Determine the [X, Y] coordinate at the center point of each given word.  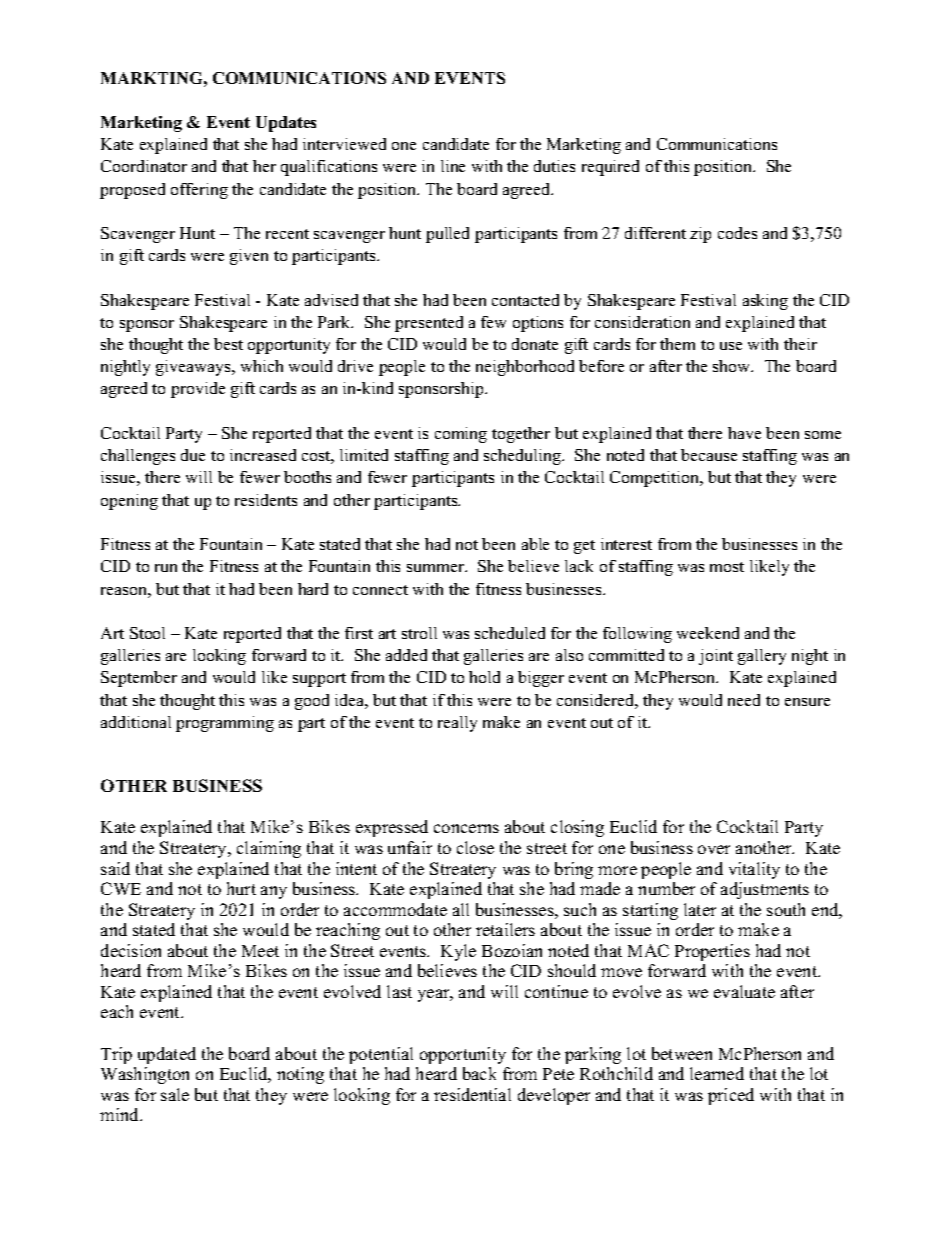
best [228, 344]
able [535, 544]
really [457, 724]
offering [199, 191]
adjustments [765, 890]
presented [429, 324]
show [733, 366]
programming [225, 724]
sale [175, 1094]
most [727, 567]
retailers [505, 929]
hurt [241, 888]
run [166, 568]
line [453, 166]
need [744, 700]
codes [737, 233]
